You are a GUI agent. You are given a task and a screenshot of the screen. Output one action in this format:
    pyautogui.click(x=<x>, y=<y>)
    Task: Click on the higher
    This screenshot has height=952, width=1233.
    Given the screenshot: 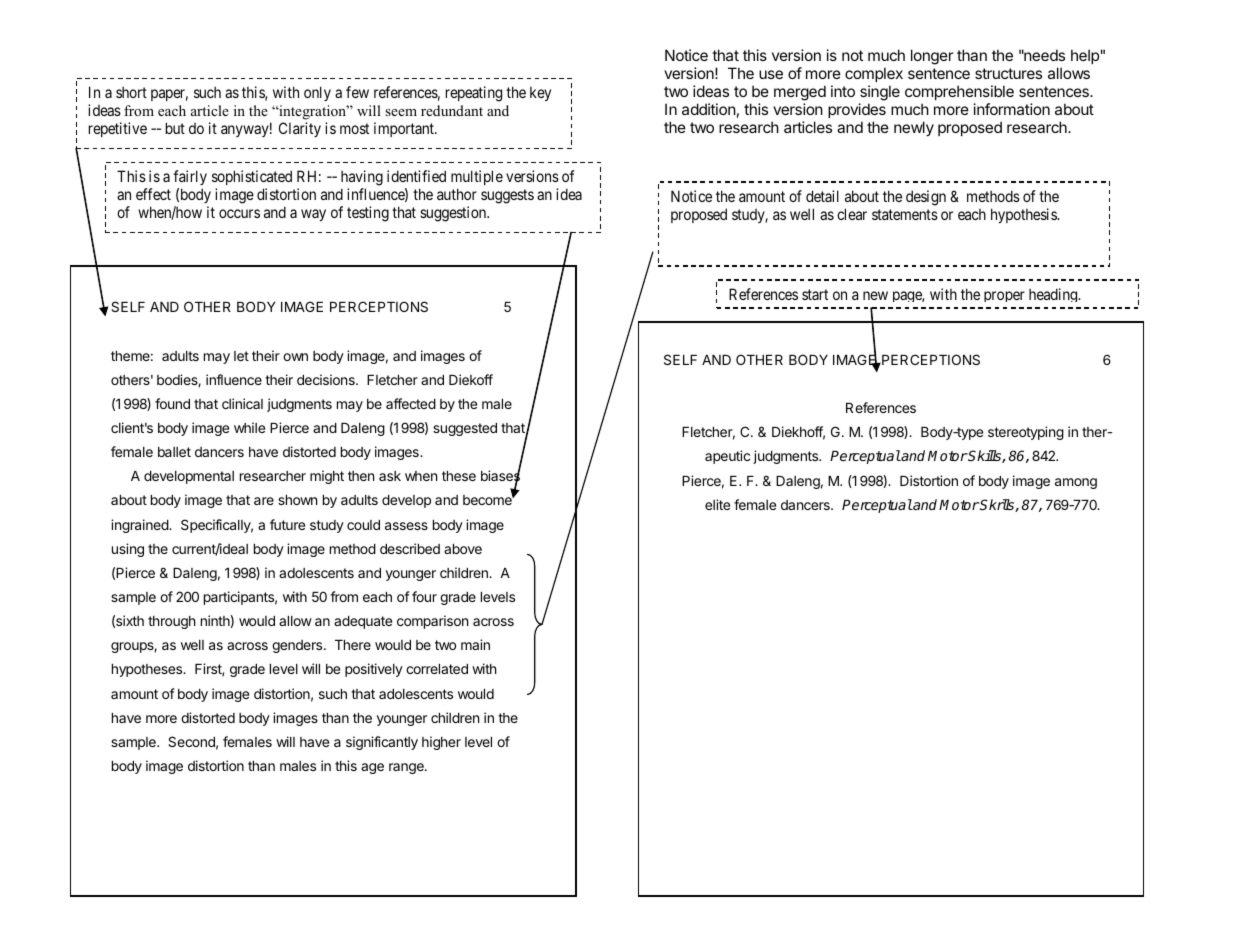 What is the action you would take?
    pyautogui.click(x=441, y=743)
